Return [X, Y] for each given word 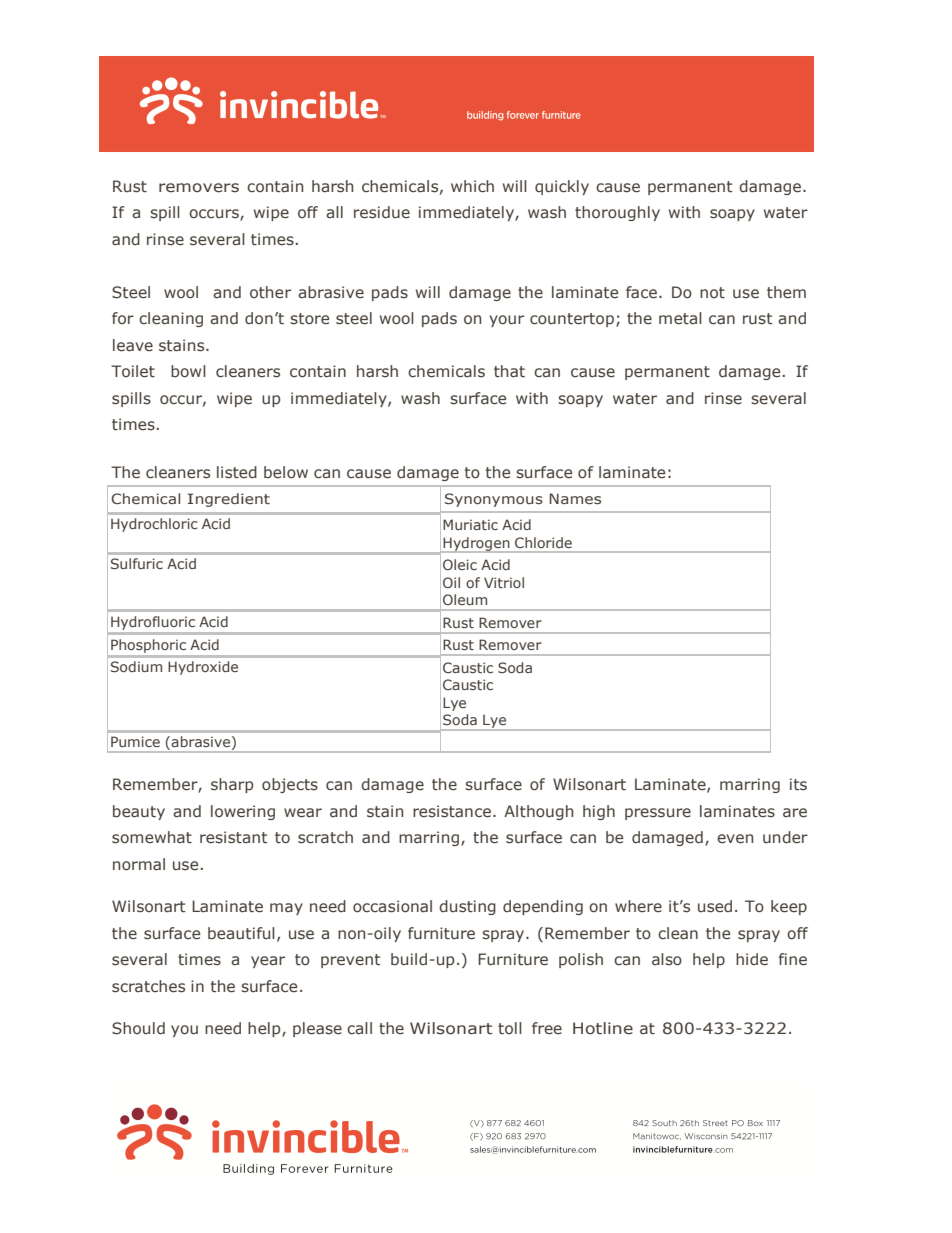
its [798, 784]
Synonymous [494, 500]
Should [138, 1028]
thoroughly [617, 213]
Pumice [135, 741]
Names [575, 498]
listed [237, 472]
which [472, 186]
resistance [453, 811]
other [270, 292]
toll [510, 1028]
